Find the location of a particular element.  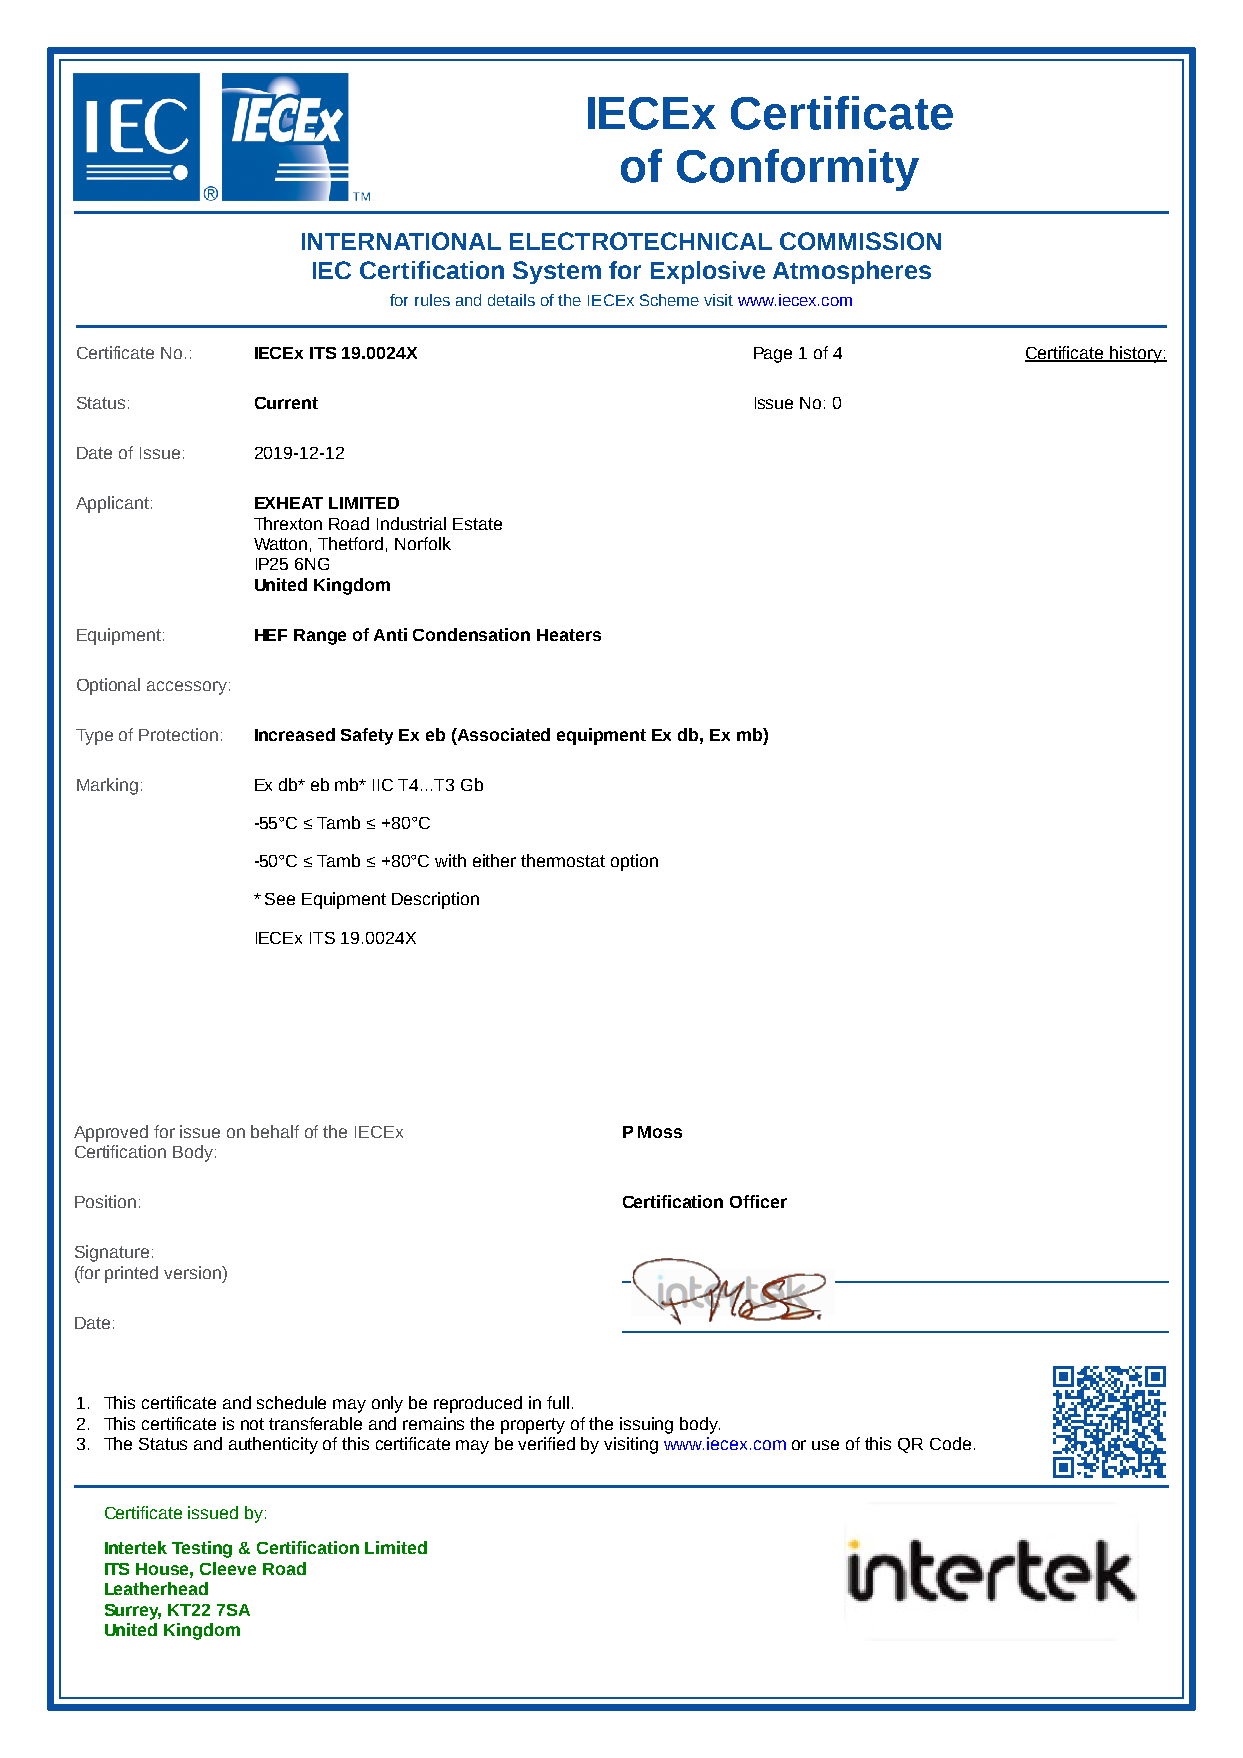

Heaters is located at coordinates (569, 635).
